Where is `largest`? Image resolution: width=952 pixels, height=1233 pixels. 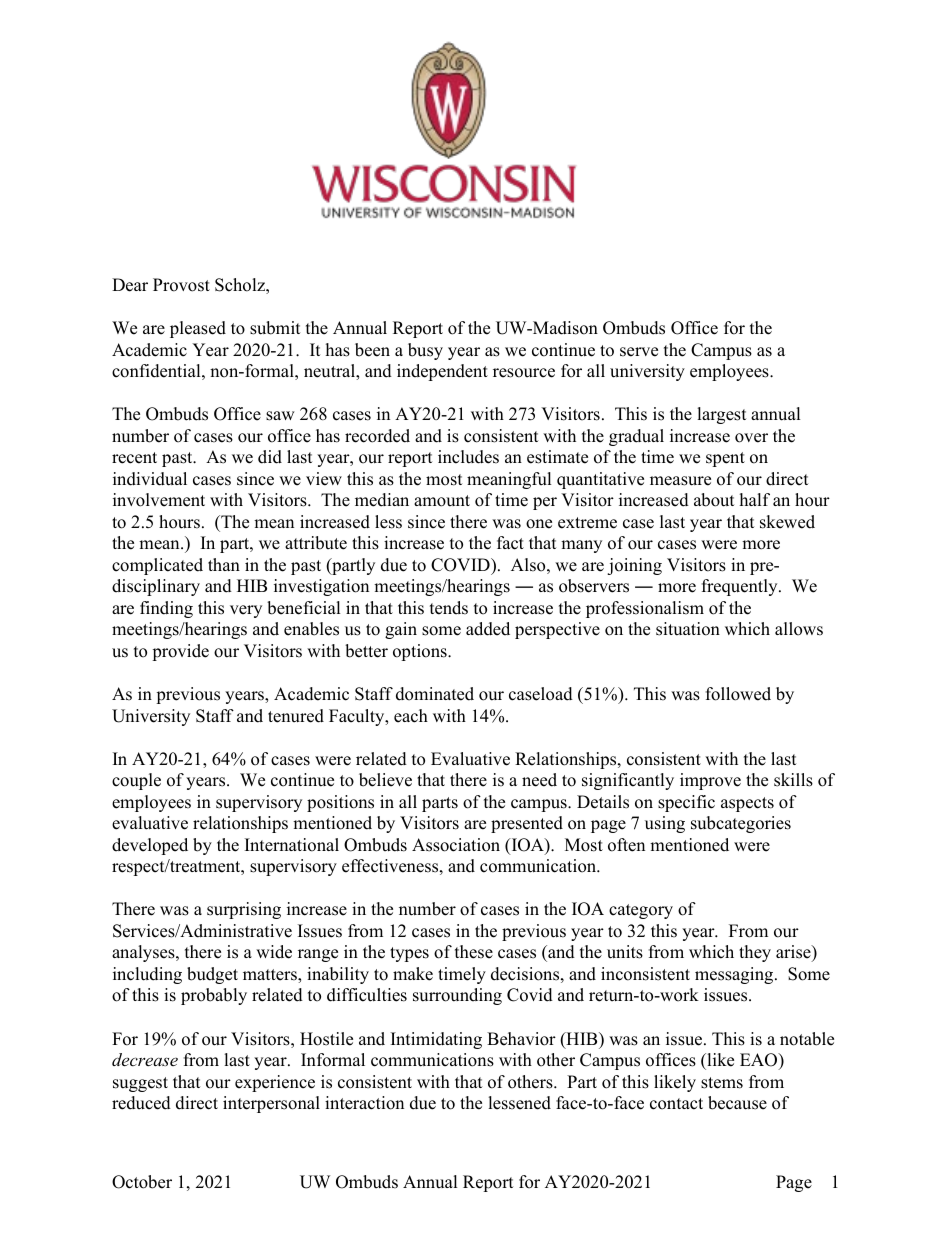
largest is located at coordinates (722, 415).
